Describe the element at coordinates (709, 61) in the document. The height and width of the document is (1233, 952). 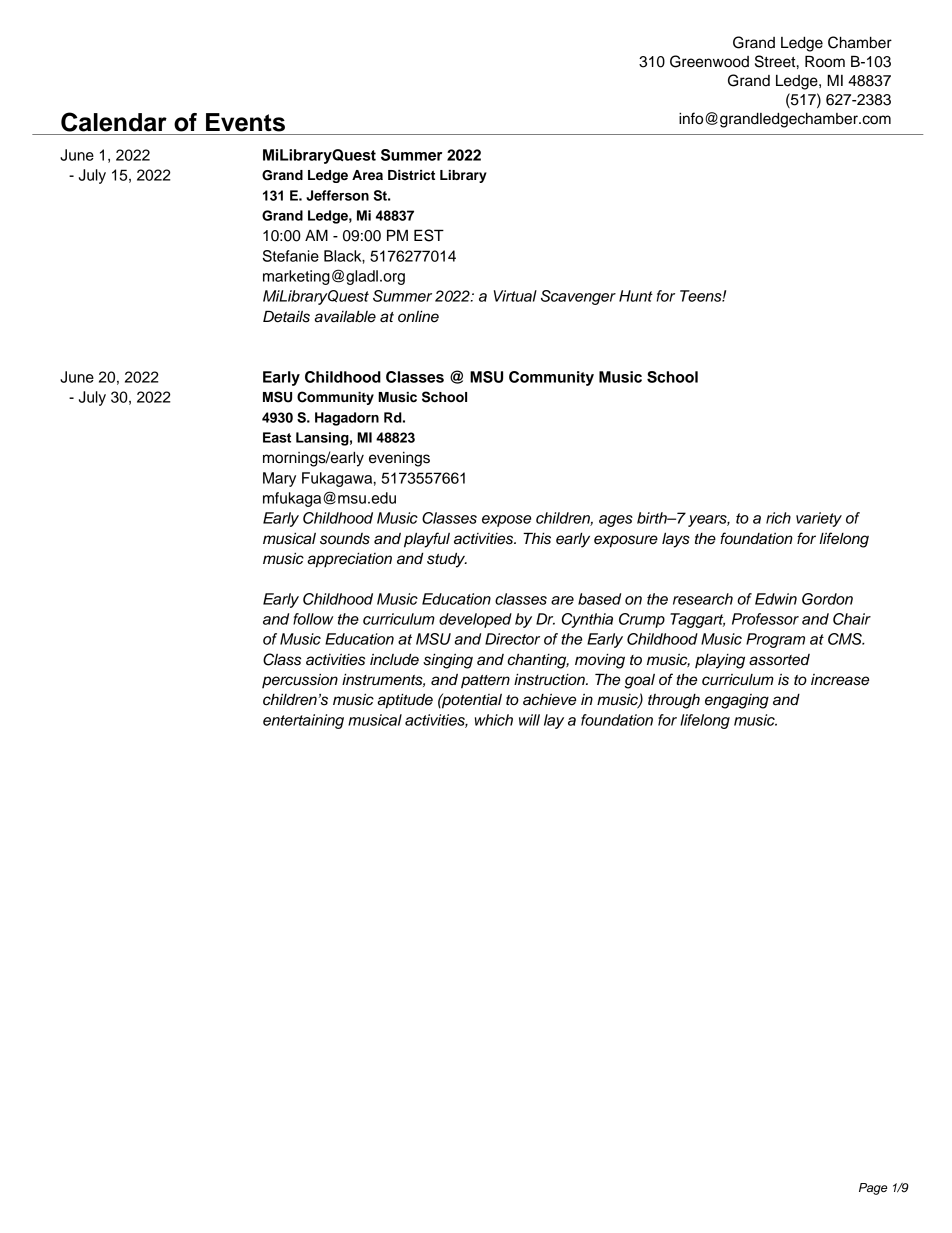
I see `Greenwood` at that location.
